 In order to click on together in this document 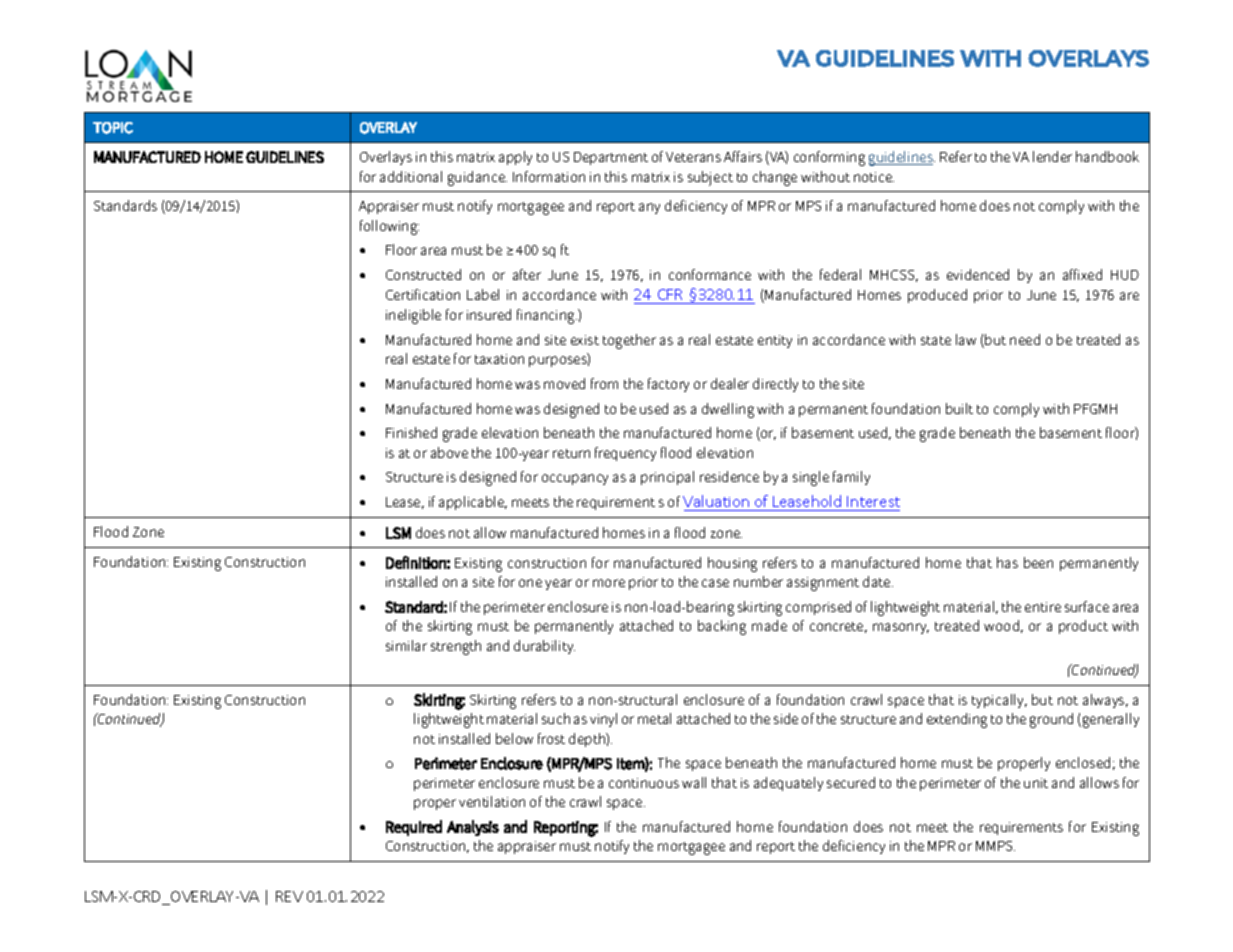, I will do `click(629, 341)`.
